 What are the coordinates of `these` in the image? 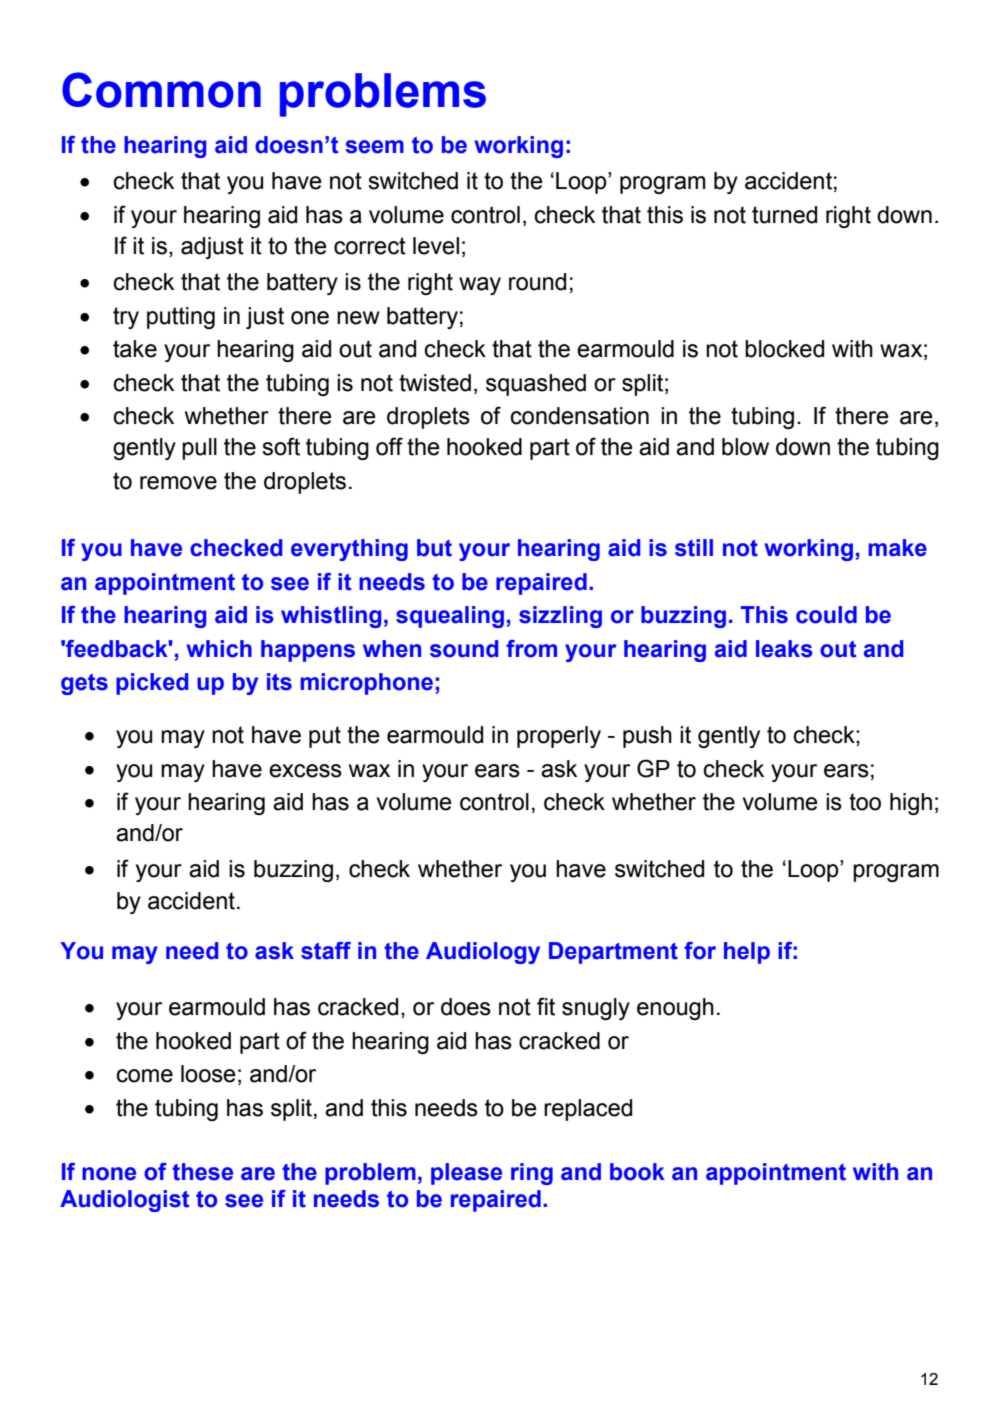 It's located at (202, 1172).
